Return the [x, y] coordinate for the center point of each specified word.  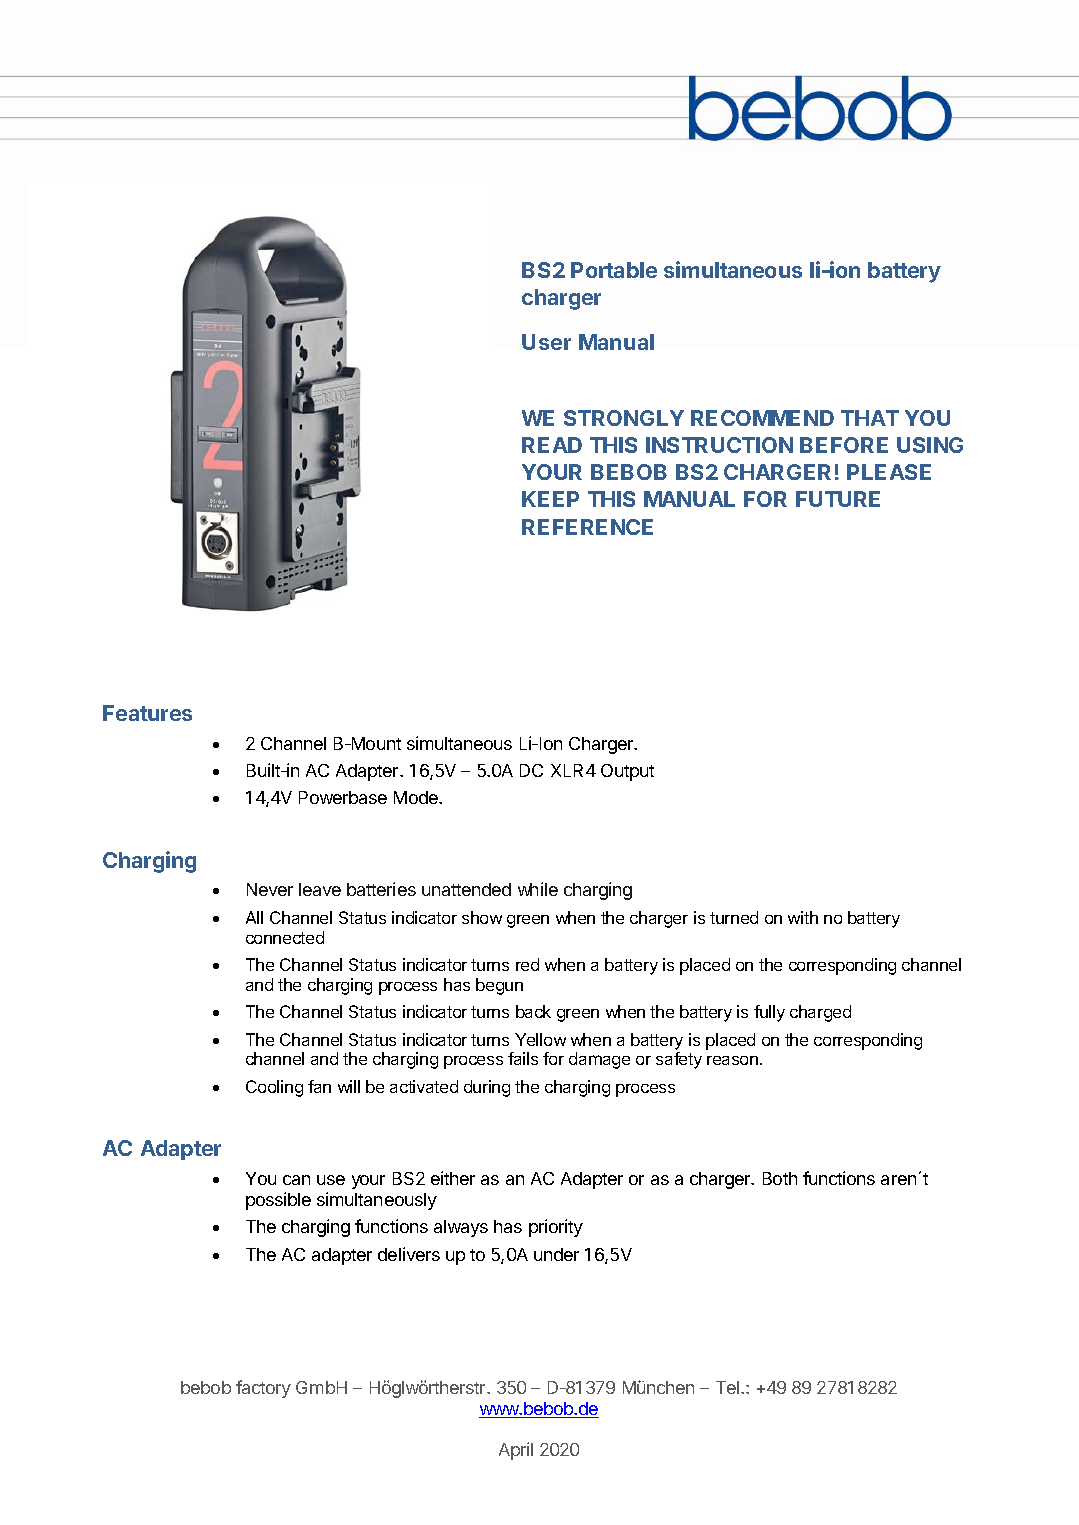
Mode [417, 797]
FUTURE [838, 499]
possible [278, 1201]
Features [147, 713]
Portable [614, 270]
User [546, 342]
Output [627, 772]
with [803, 917]
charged [820, 1013]
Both [780, 1178]
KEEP [550, 499]
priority [556, 1228]
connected [285, 937]
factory [263, 1389]
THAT [870, 418]
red [527, 964]
